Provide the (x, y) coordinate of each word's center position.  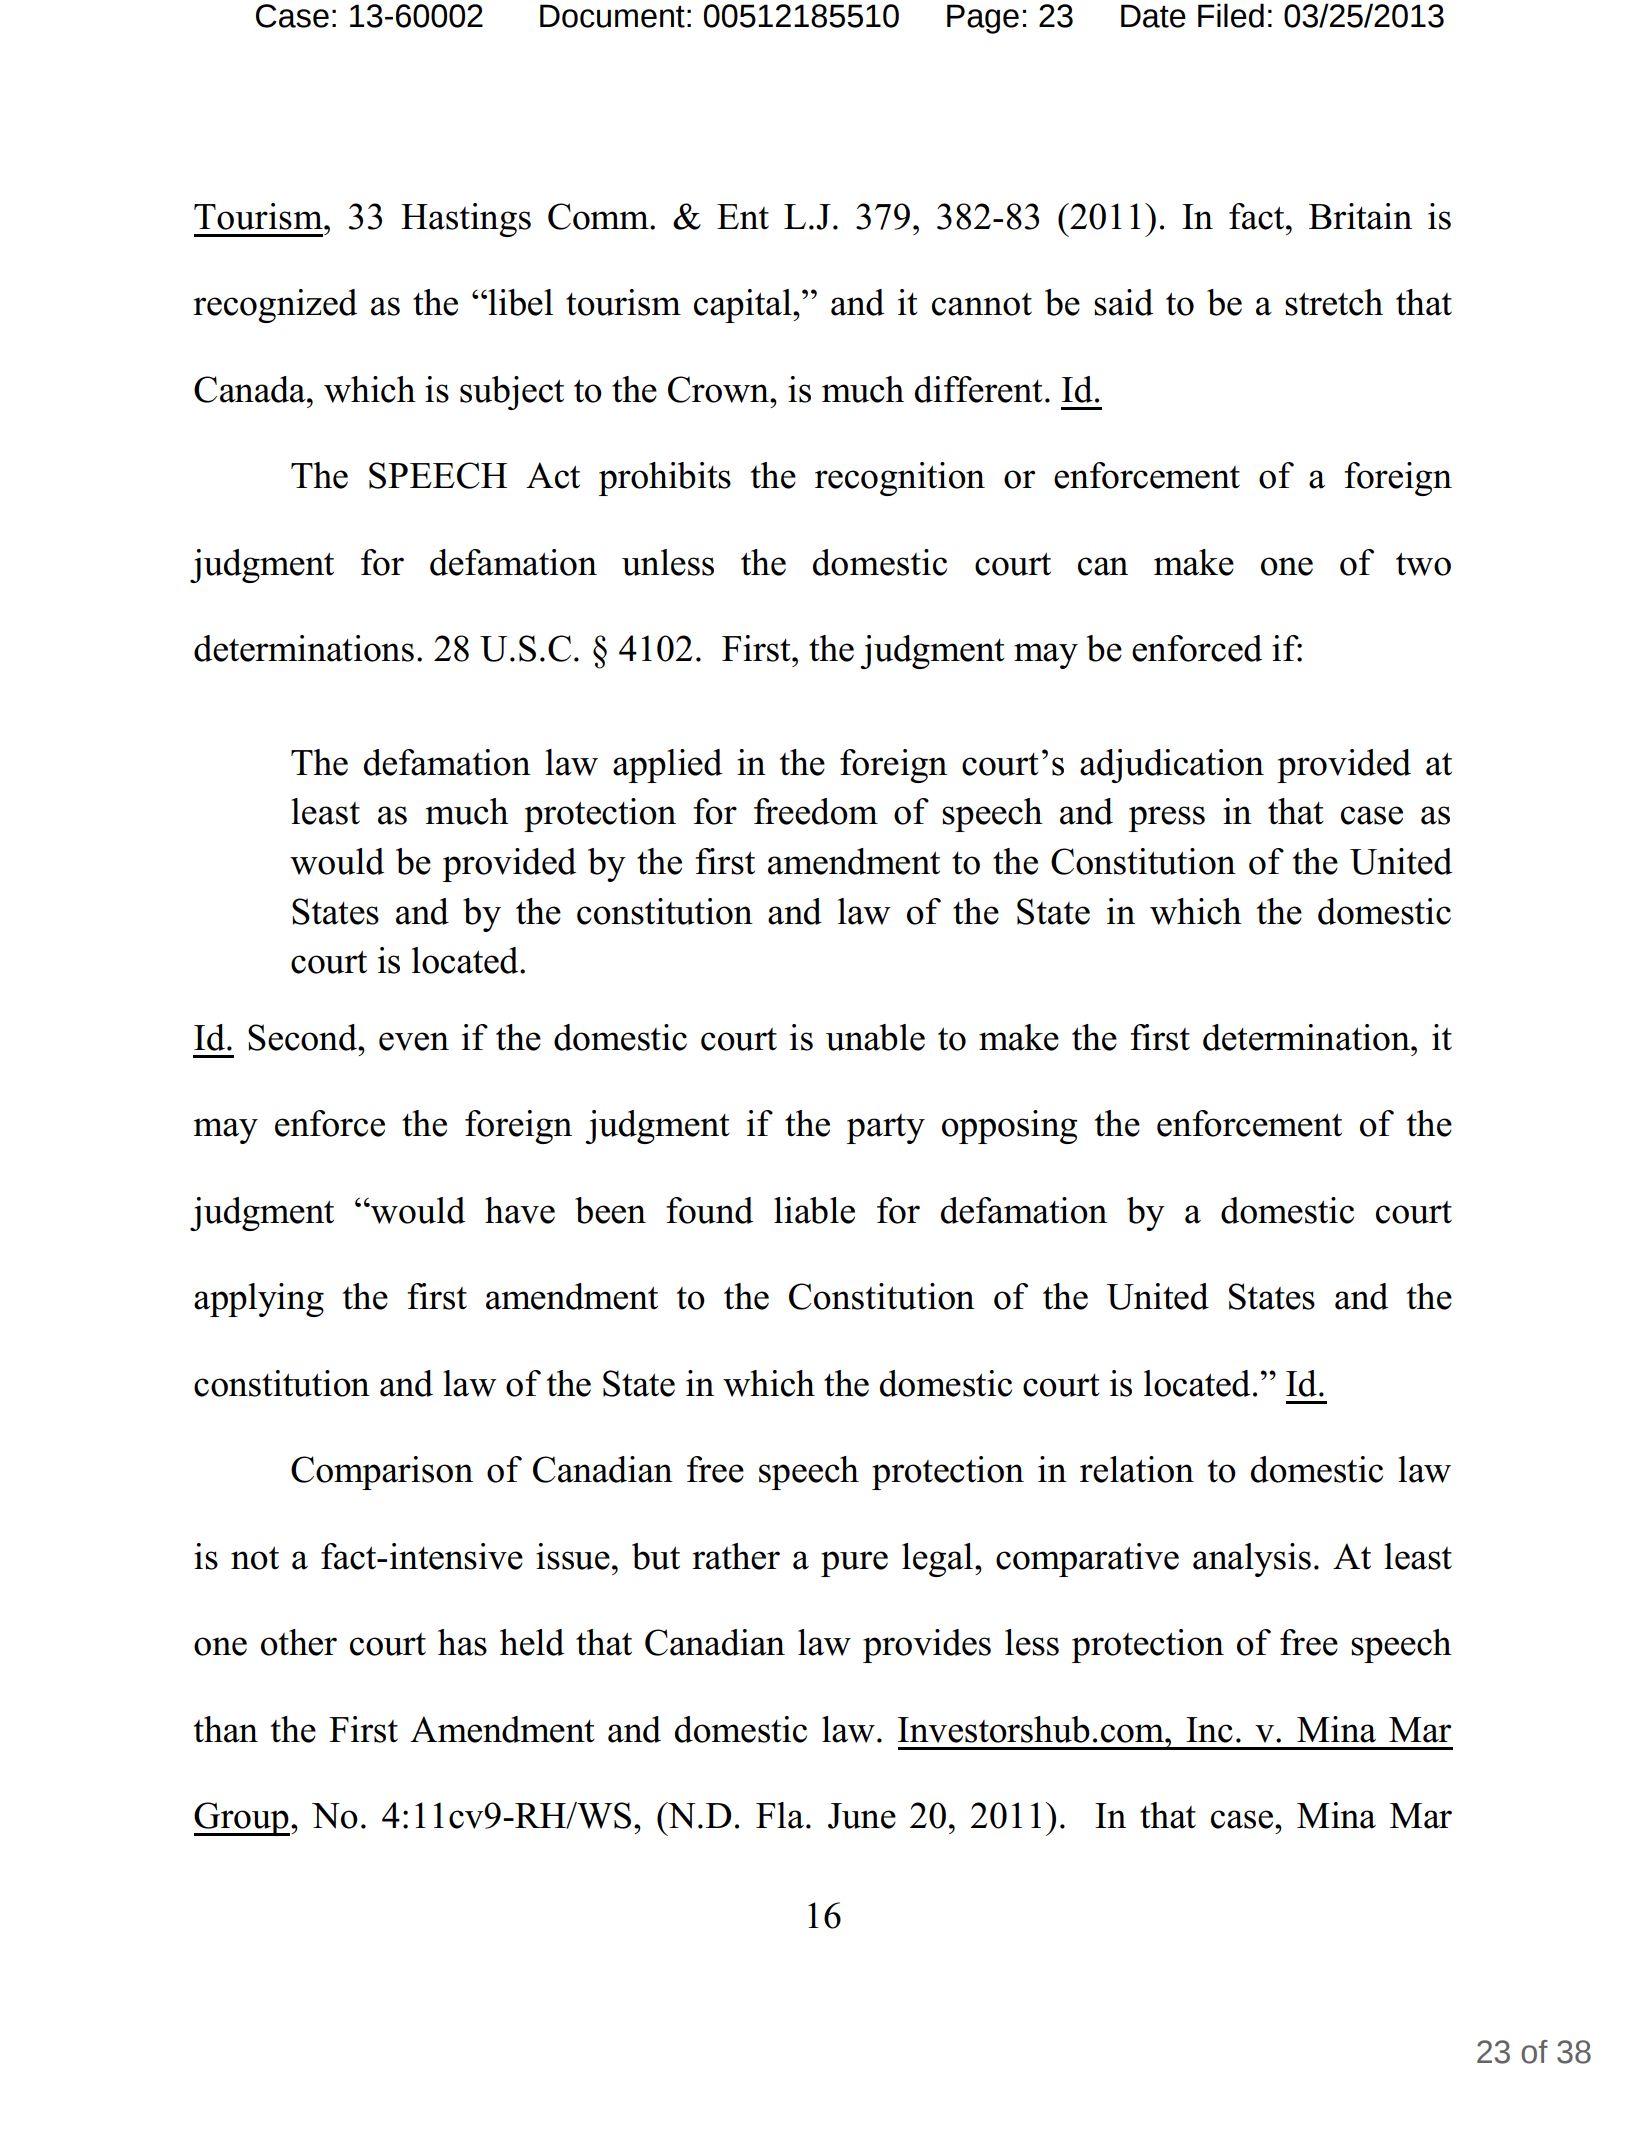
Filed (1231, 15)
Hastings (466, 220)
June (862, 1816)
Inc (1209, 1730)
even (414, 1041)
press (1167, 819)
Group (242, 1819)
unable (875, 1037)
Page (983, 19)
